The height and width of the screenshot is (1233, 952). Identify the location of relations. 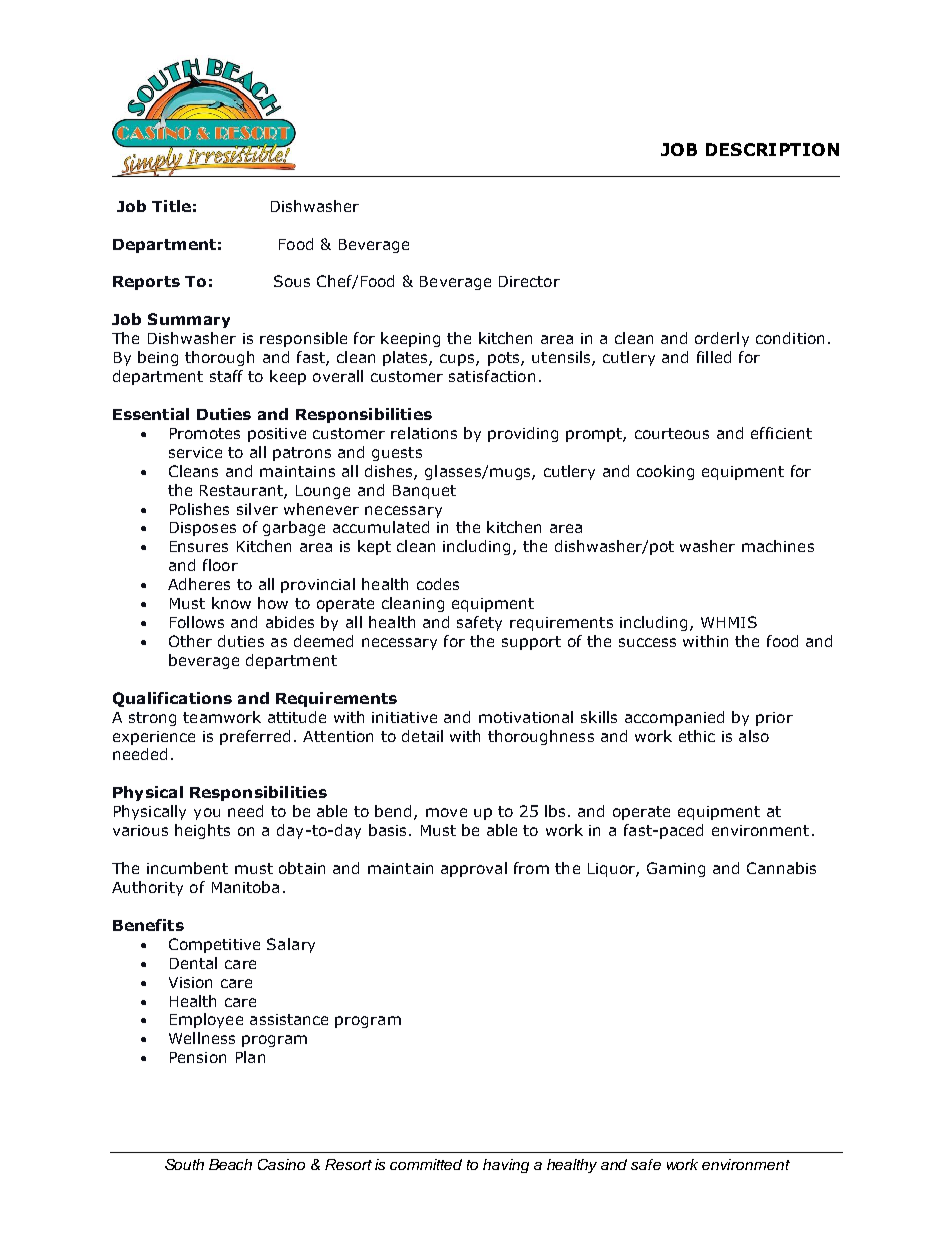
(424, 433).
